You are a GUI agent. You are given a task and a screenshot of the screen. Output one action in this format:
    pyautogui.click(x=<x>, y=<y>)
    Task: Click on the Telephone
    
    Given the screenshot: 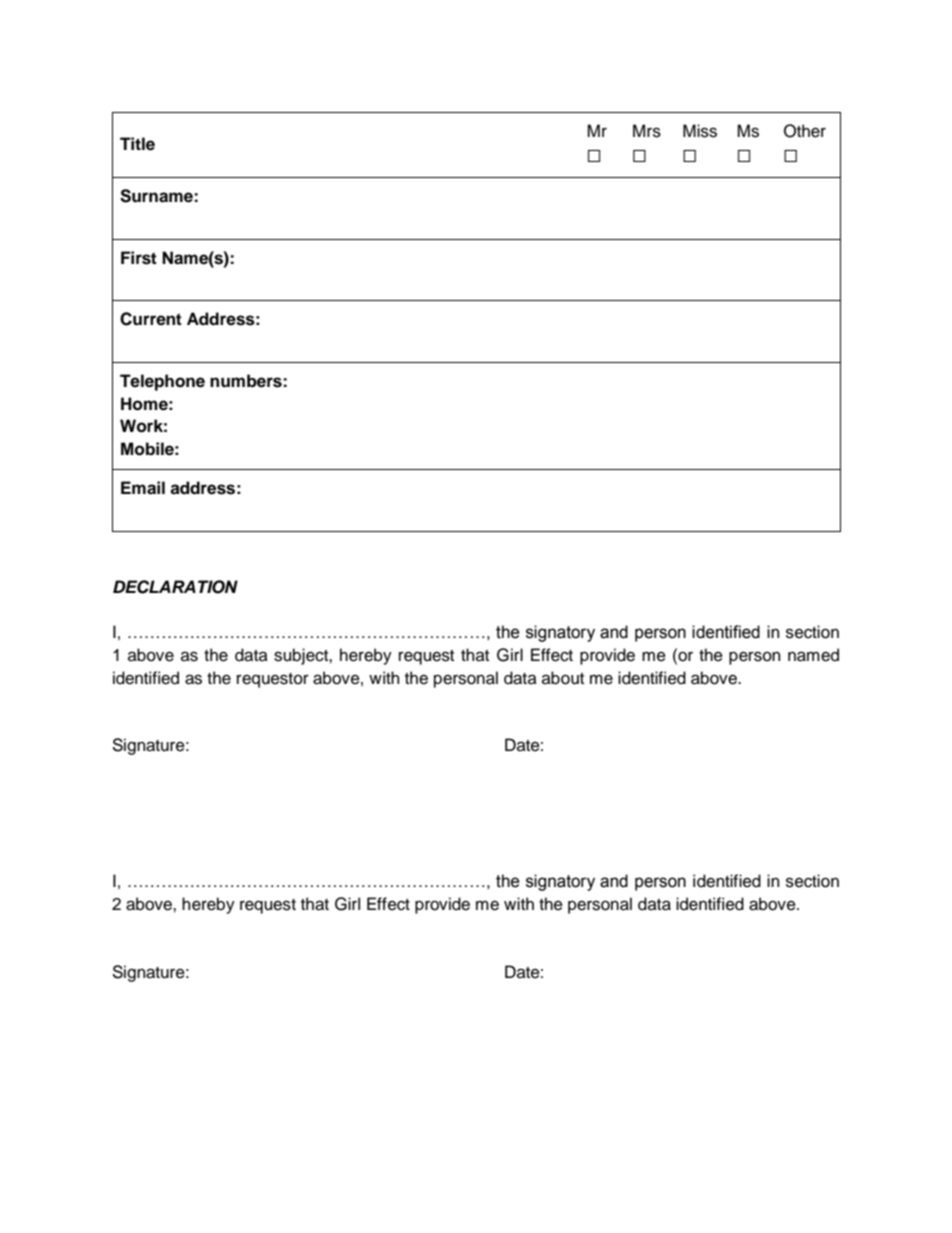 What is the action you would take?
    pyautogui.click(x=162, y=382)
